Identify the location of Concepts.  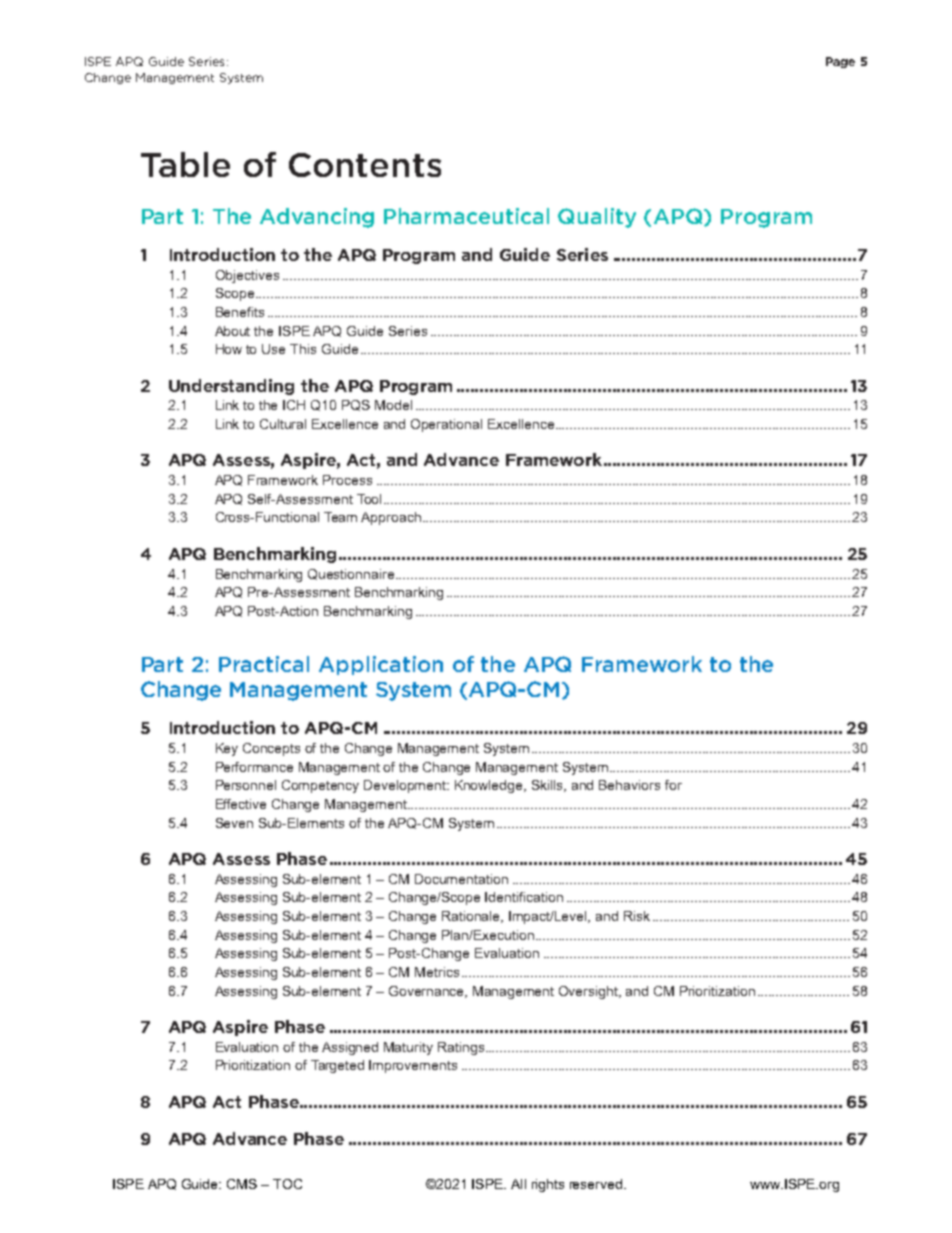
(271, 749).
